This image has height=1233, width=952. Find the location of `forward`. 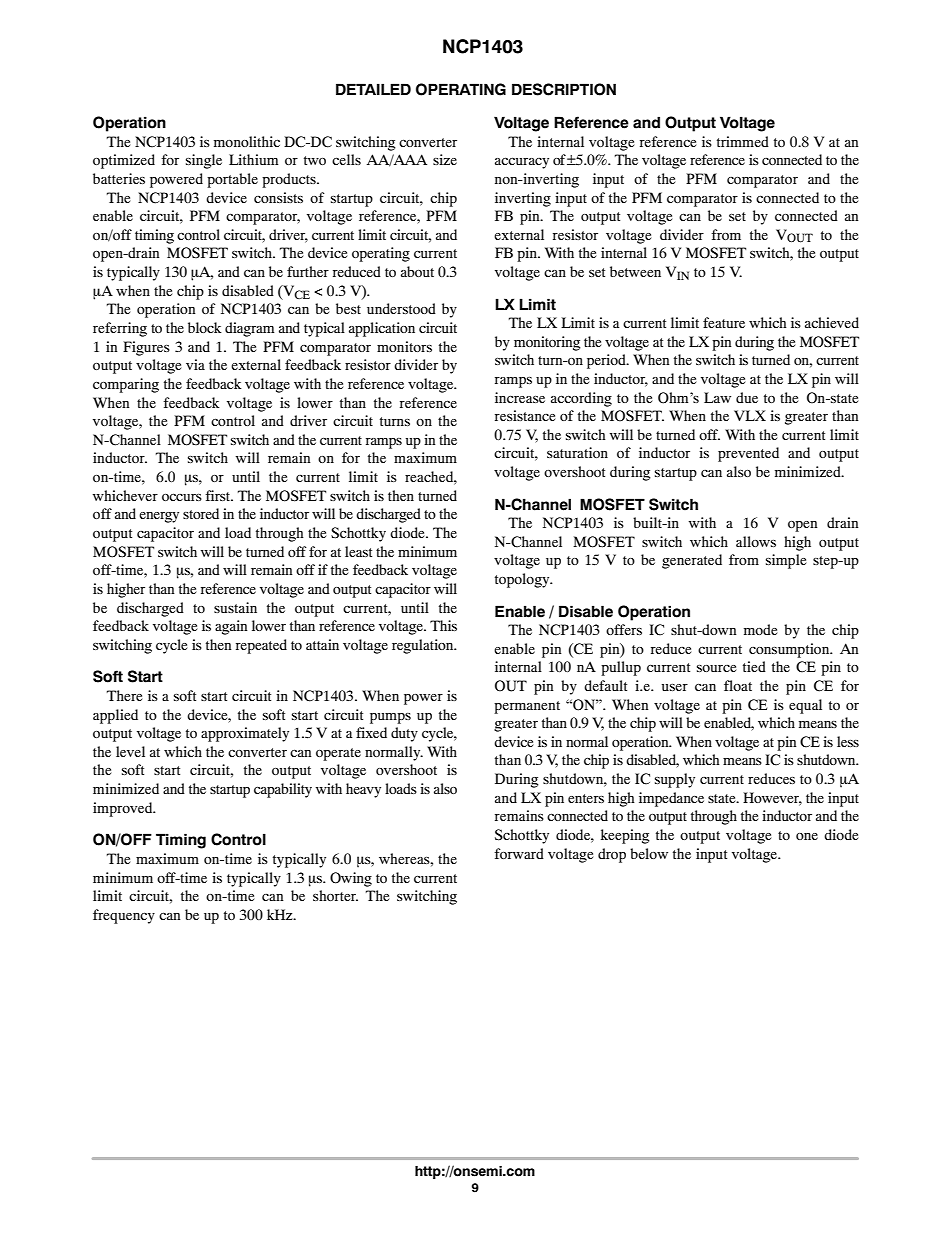

forward is located at coordinates (519, 853).
